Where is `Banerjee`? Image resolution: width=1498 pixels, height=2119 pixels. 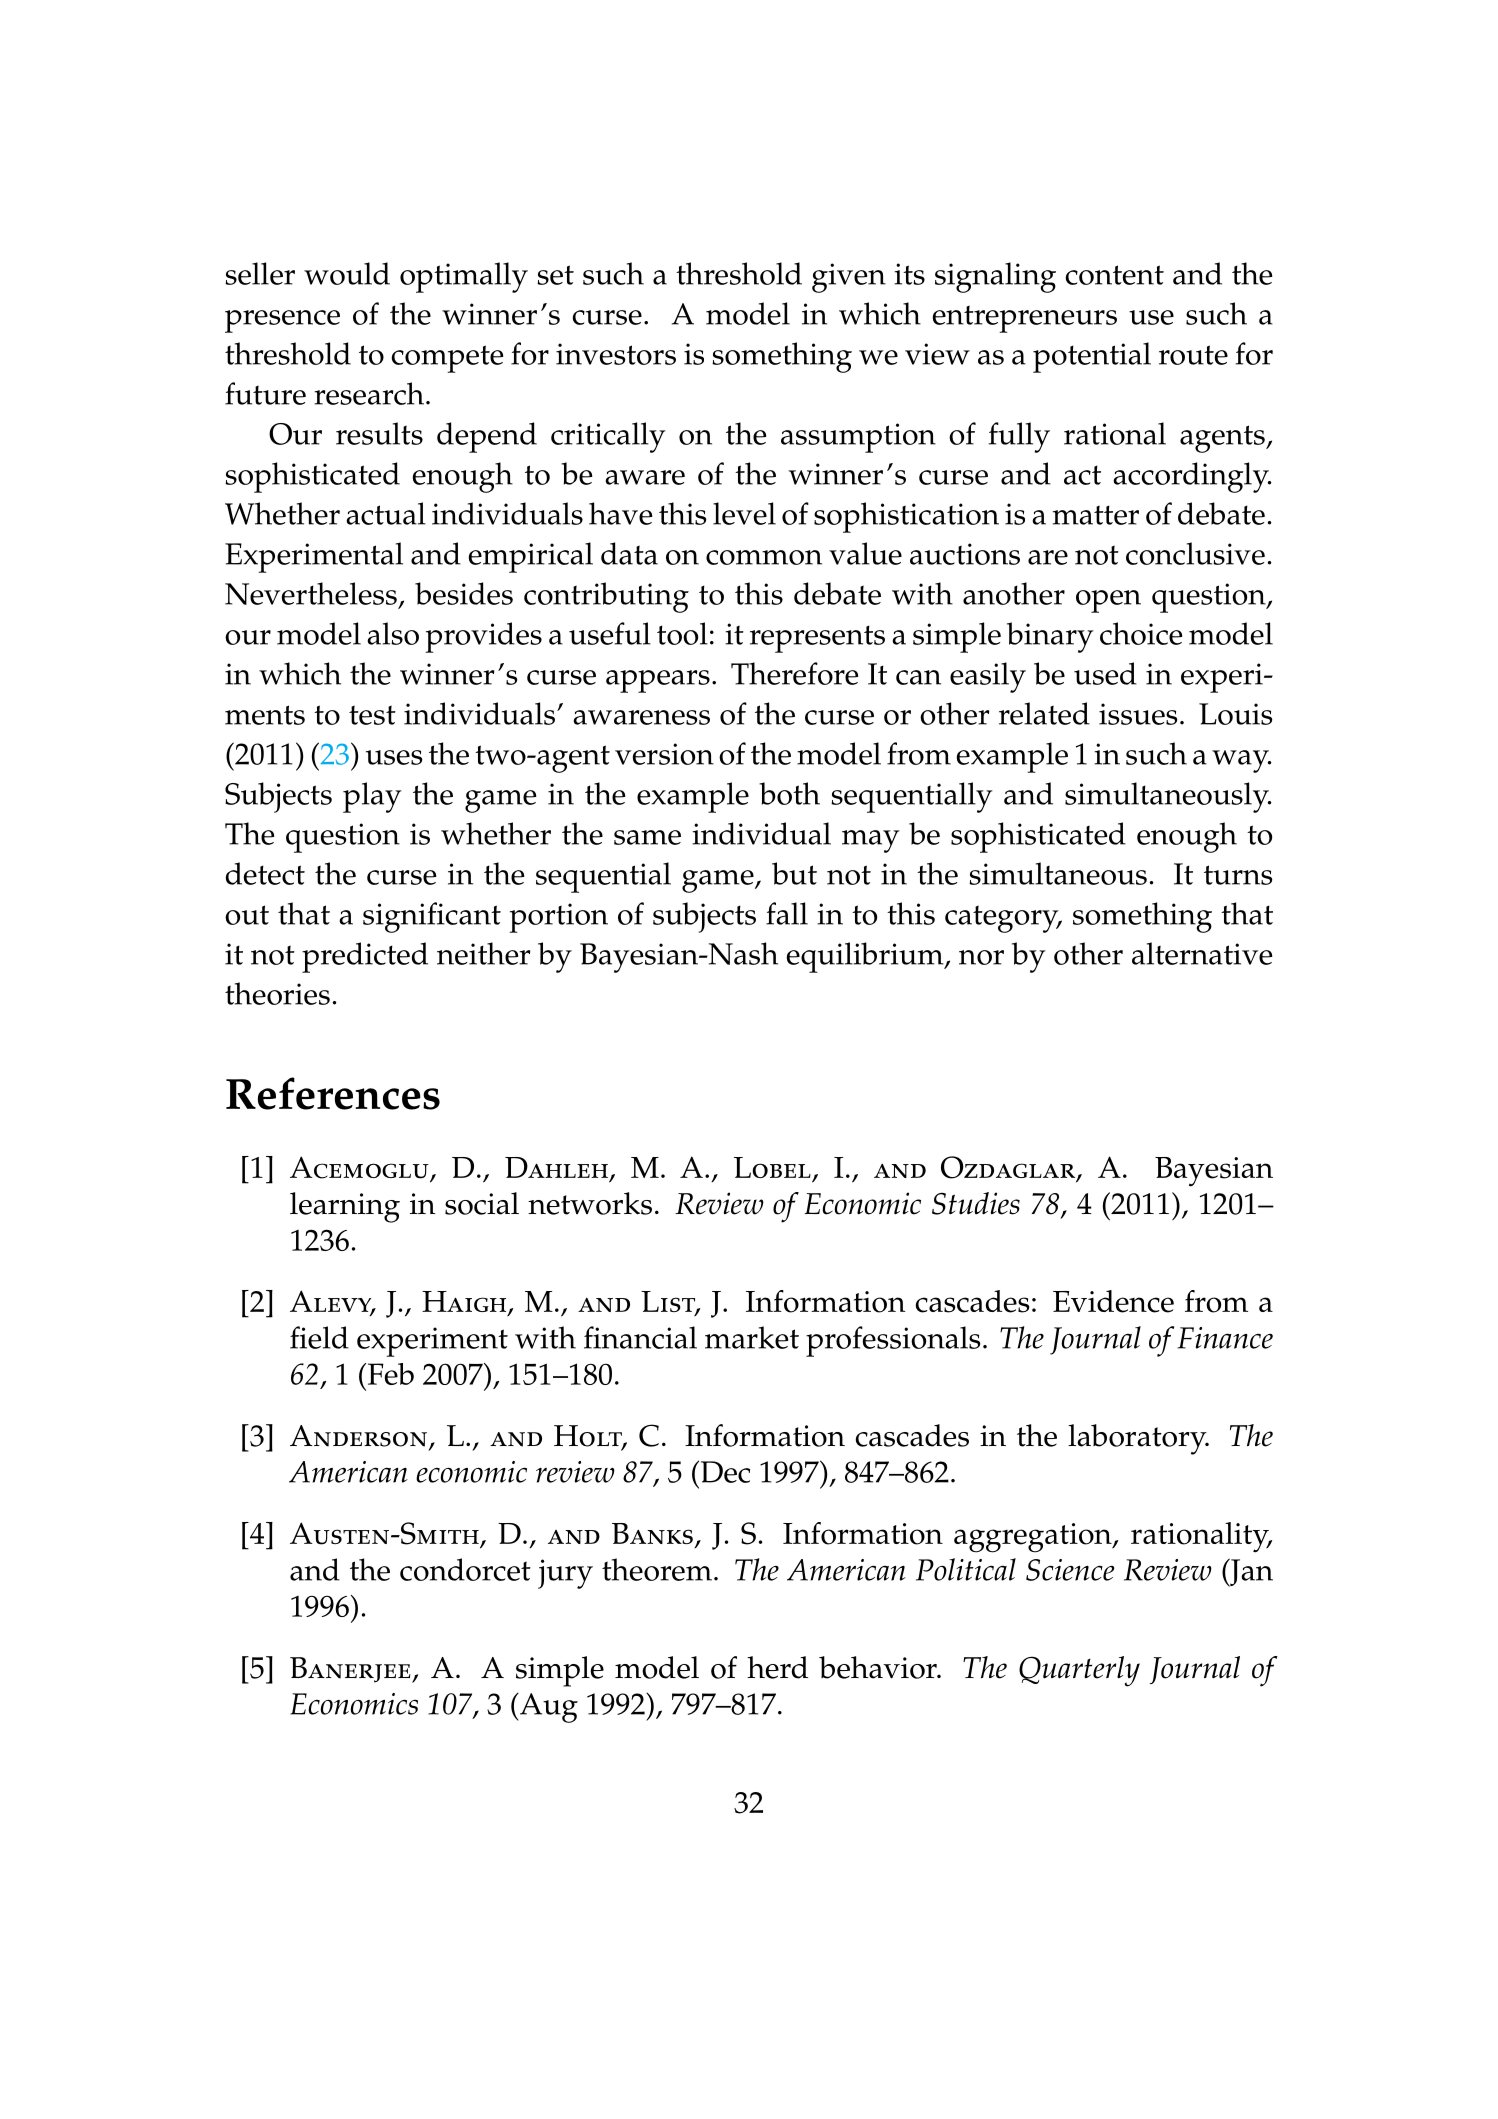 Banerjee is located at coordinates (351, 1670).
